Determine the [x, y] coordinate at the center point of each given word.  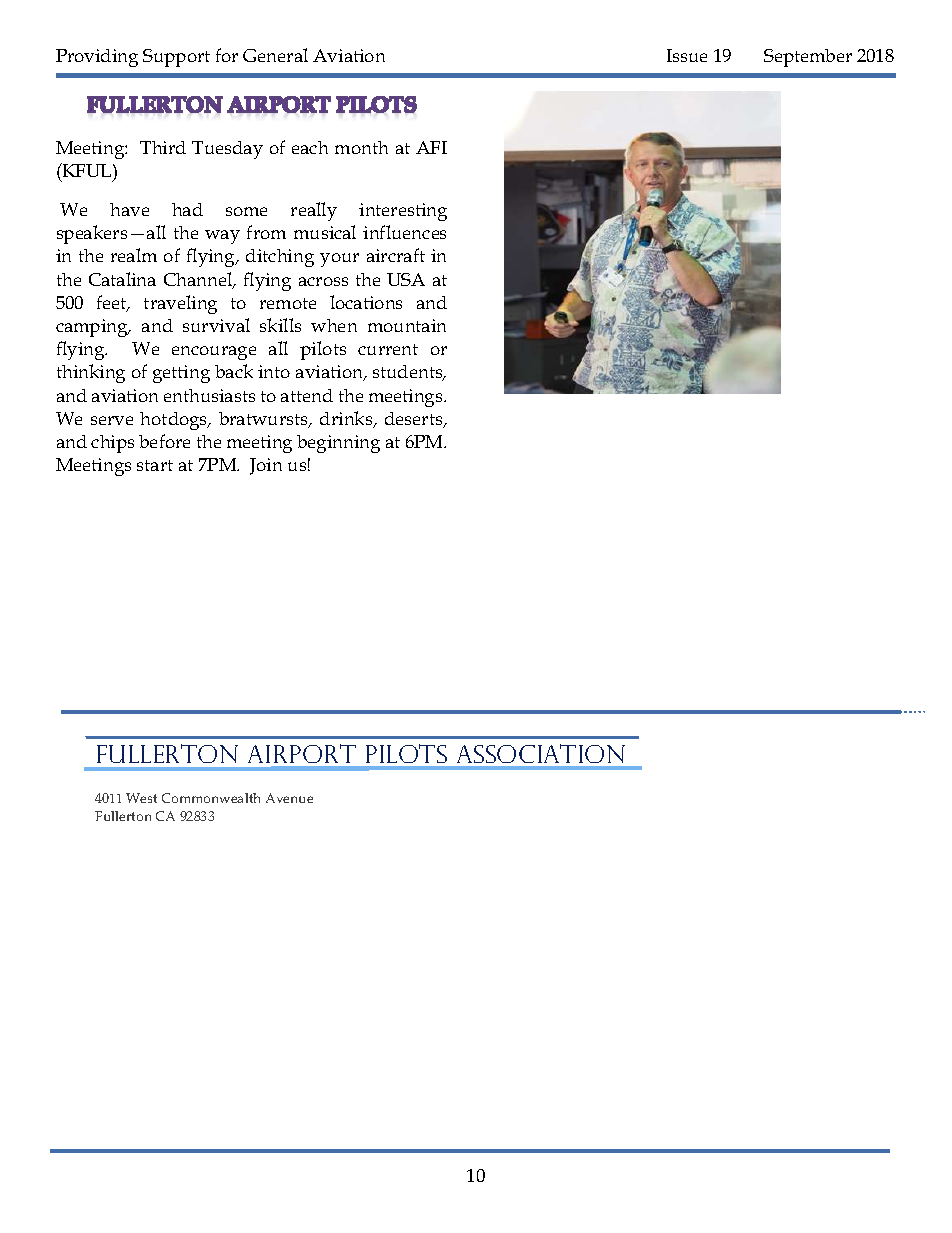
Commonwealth [211, 798]
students [409, 373]
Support [176, 58]
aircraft [396, 255]
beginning [338, 444]
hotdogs [175, 421]
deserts [415, 420]
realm [134, 255]
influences [404, 232]
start [155, 465]
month [361, 147]
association [541, 753]
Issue [687, 55]
